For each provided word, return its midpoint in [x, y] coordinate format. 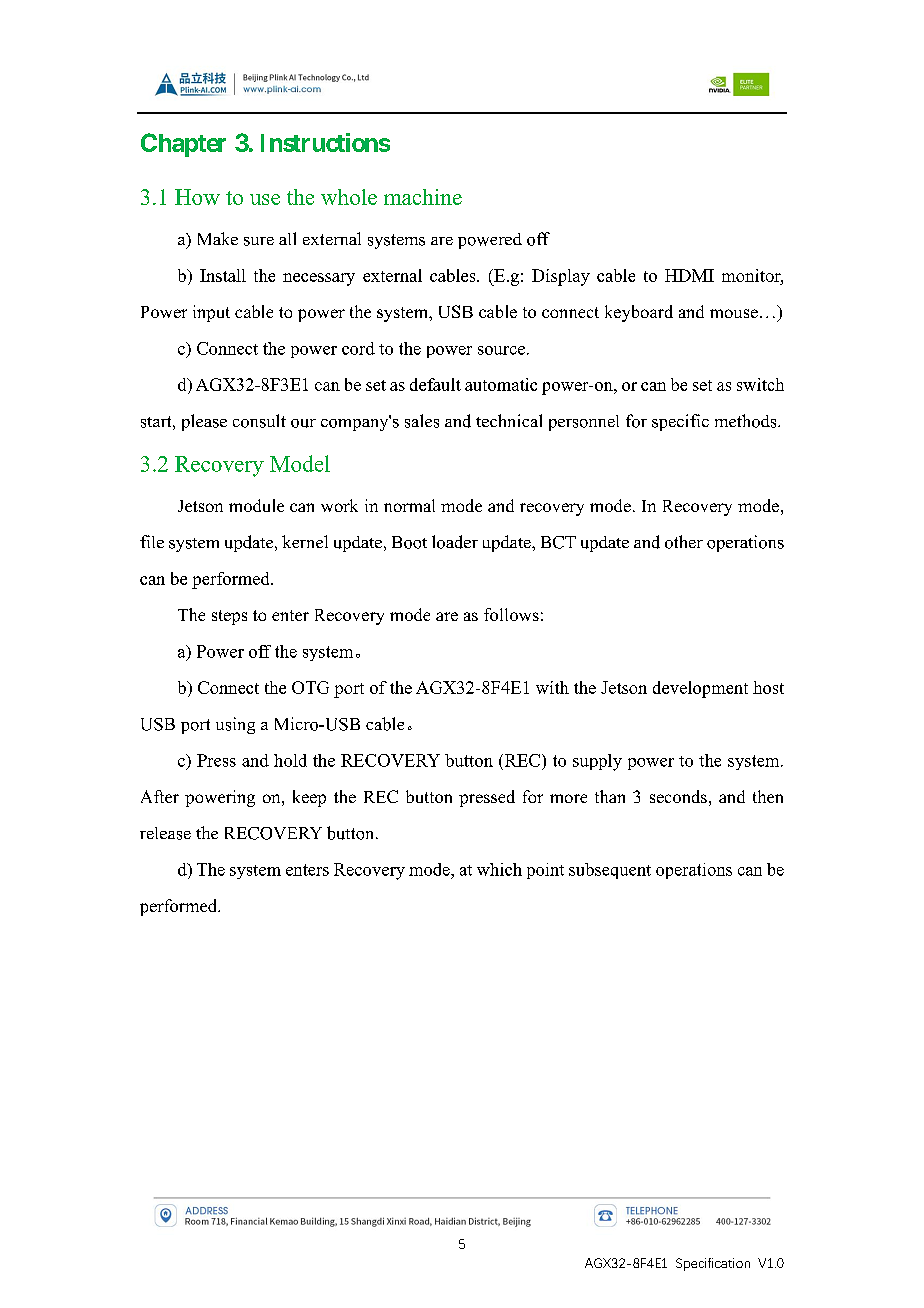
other [684, 542]
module [256, 505]
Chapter [183, 145]
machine [423, 197]
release [165, 833]
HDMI [689, 275]
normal [409, 505]
